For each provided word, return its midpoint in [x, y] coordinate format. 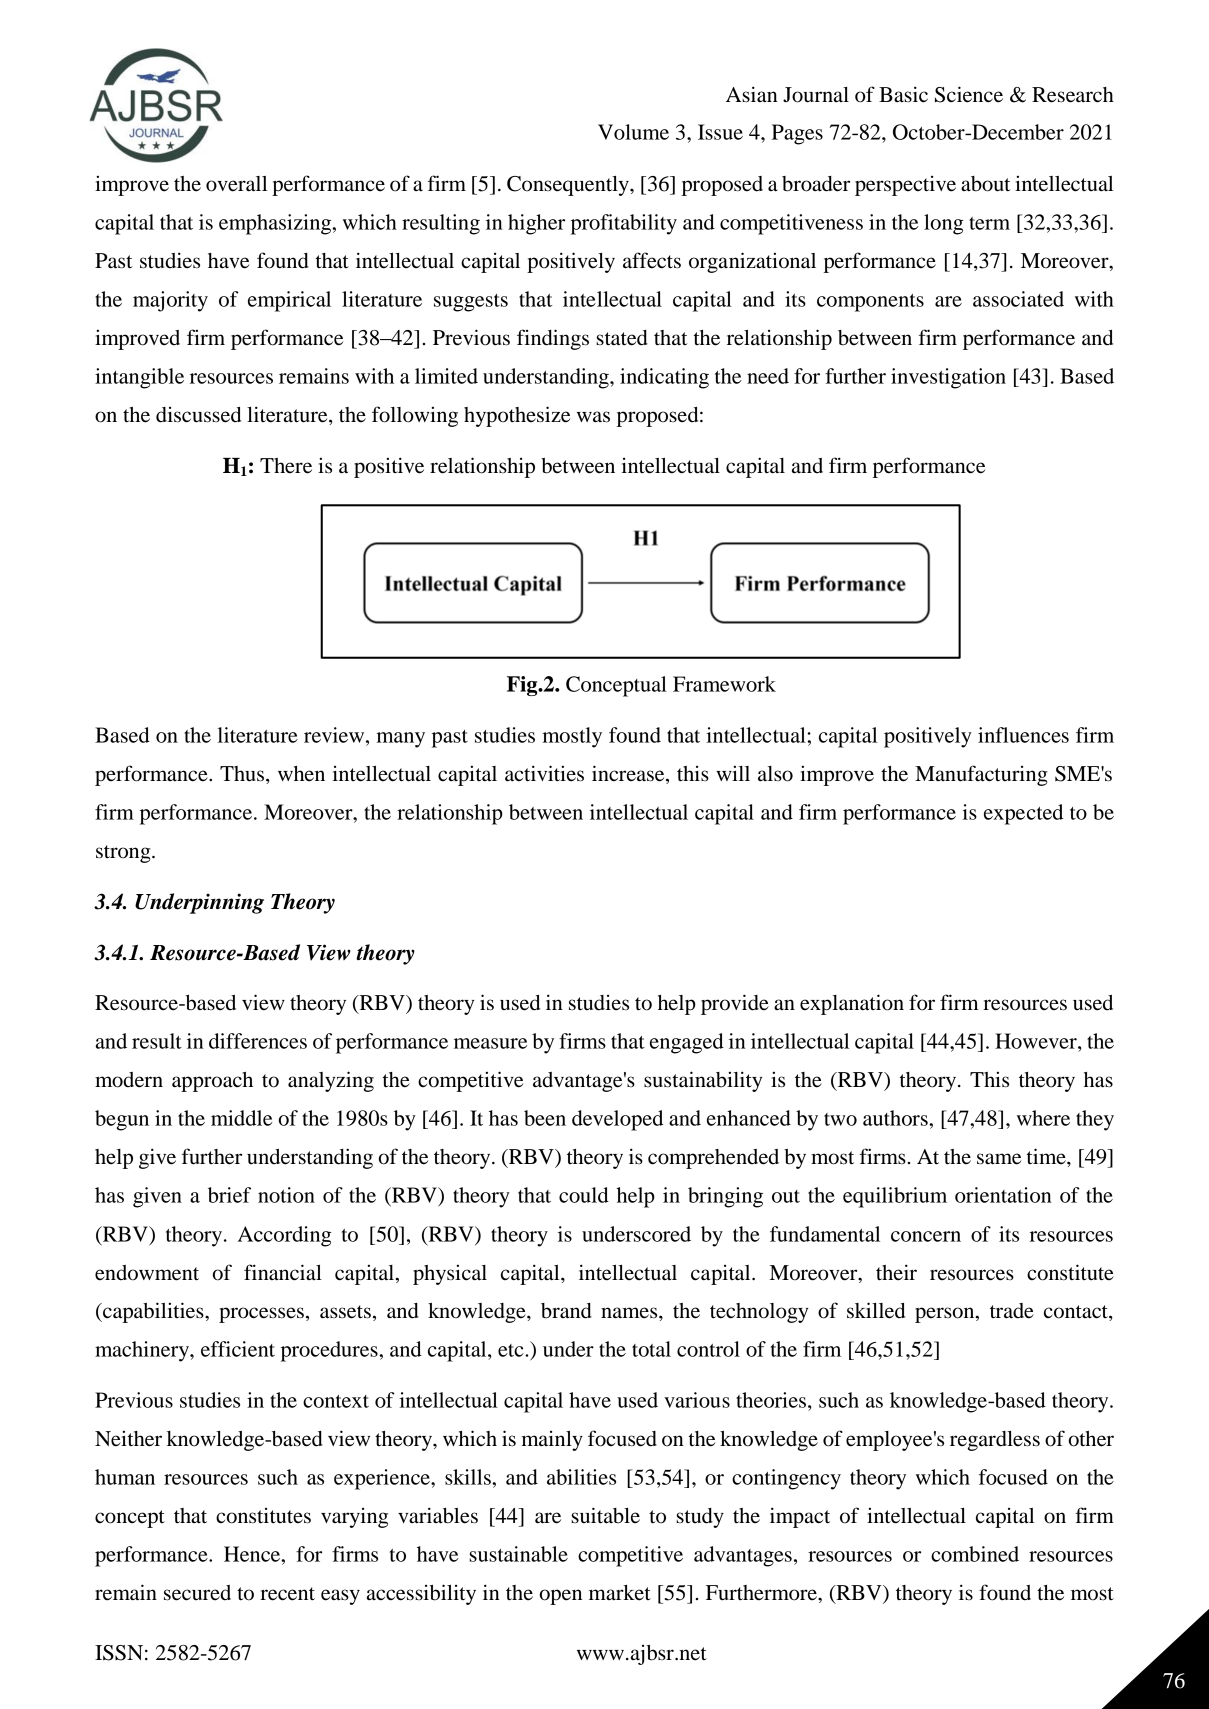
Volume [633, 132]
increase [629, 774]
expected [1023, 814]
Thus [243, 775]
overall [236, 184]
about [986, 184]
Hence [253, 1554]
